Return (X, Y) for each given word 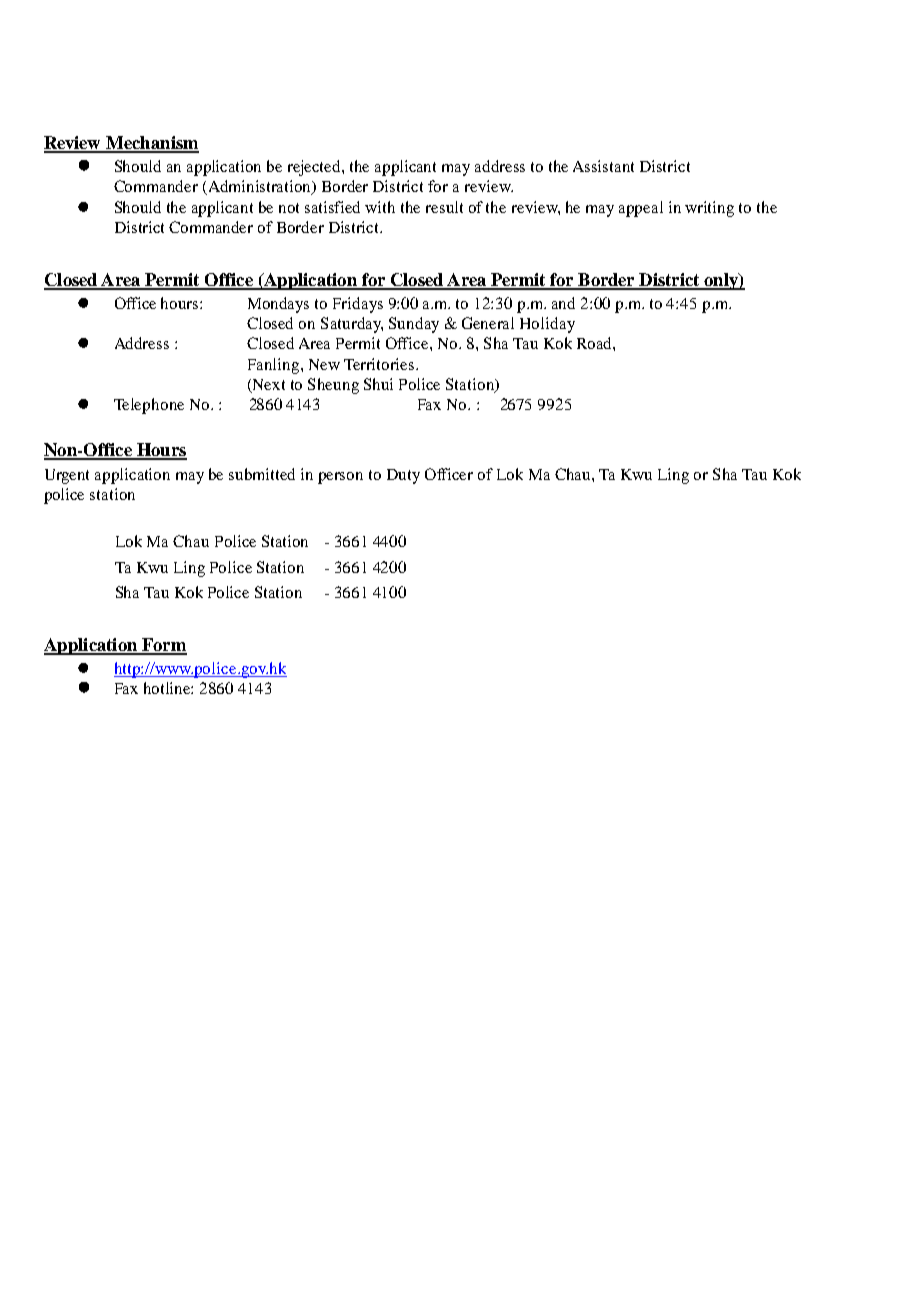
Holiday (547, 325)
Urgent (67, 476)
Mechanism (151, 144)
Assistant (603, 166)
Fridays (358, 305)
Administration (260, 187)
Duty (403, 476)
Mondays (278, 305)
